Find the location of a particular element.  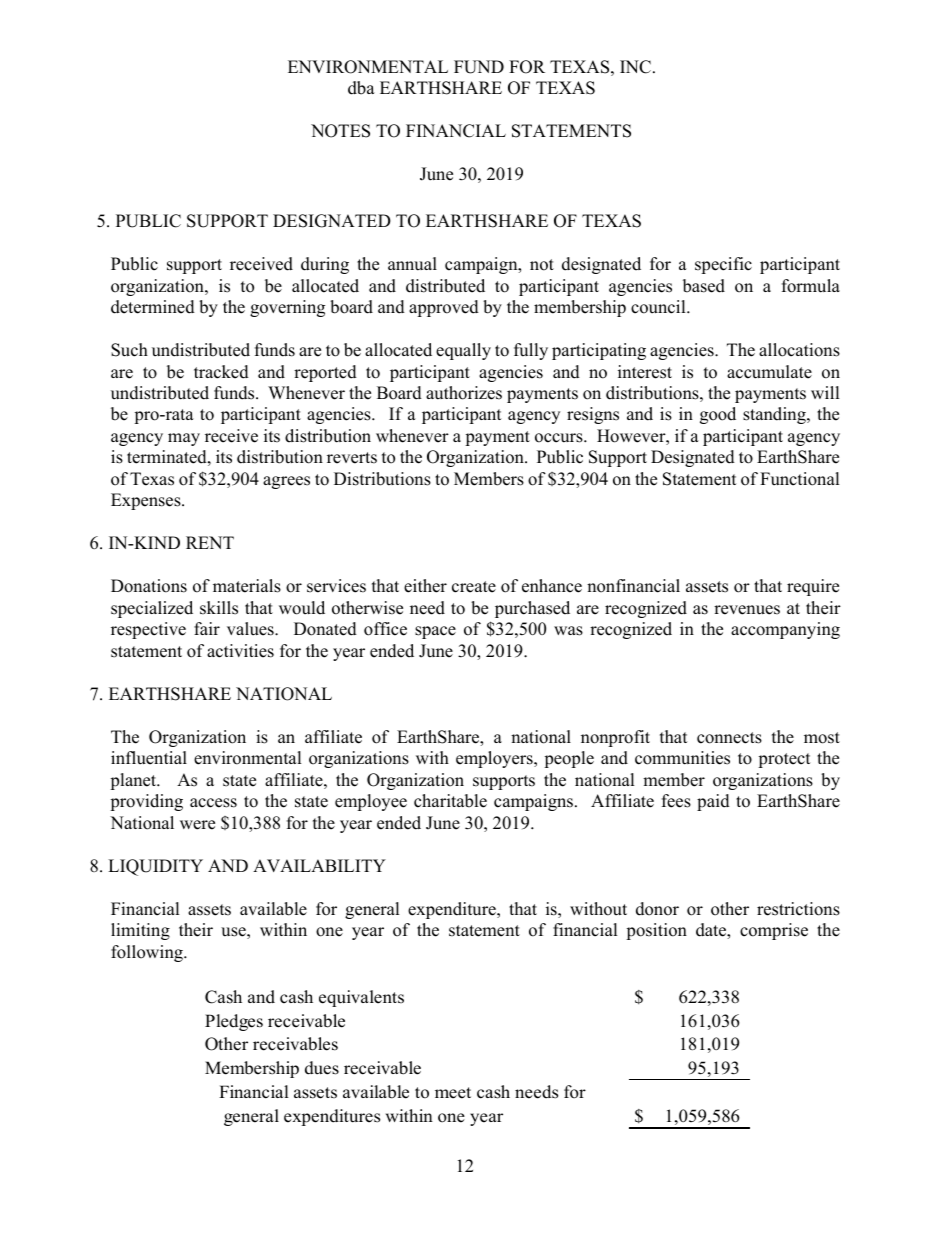

Pledges is located at coordinates (234, 1022).
